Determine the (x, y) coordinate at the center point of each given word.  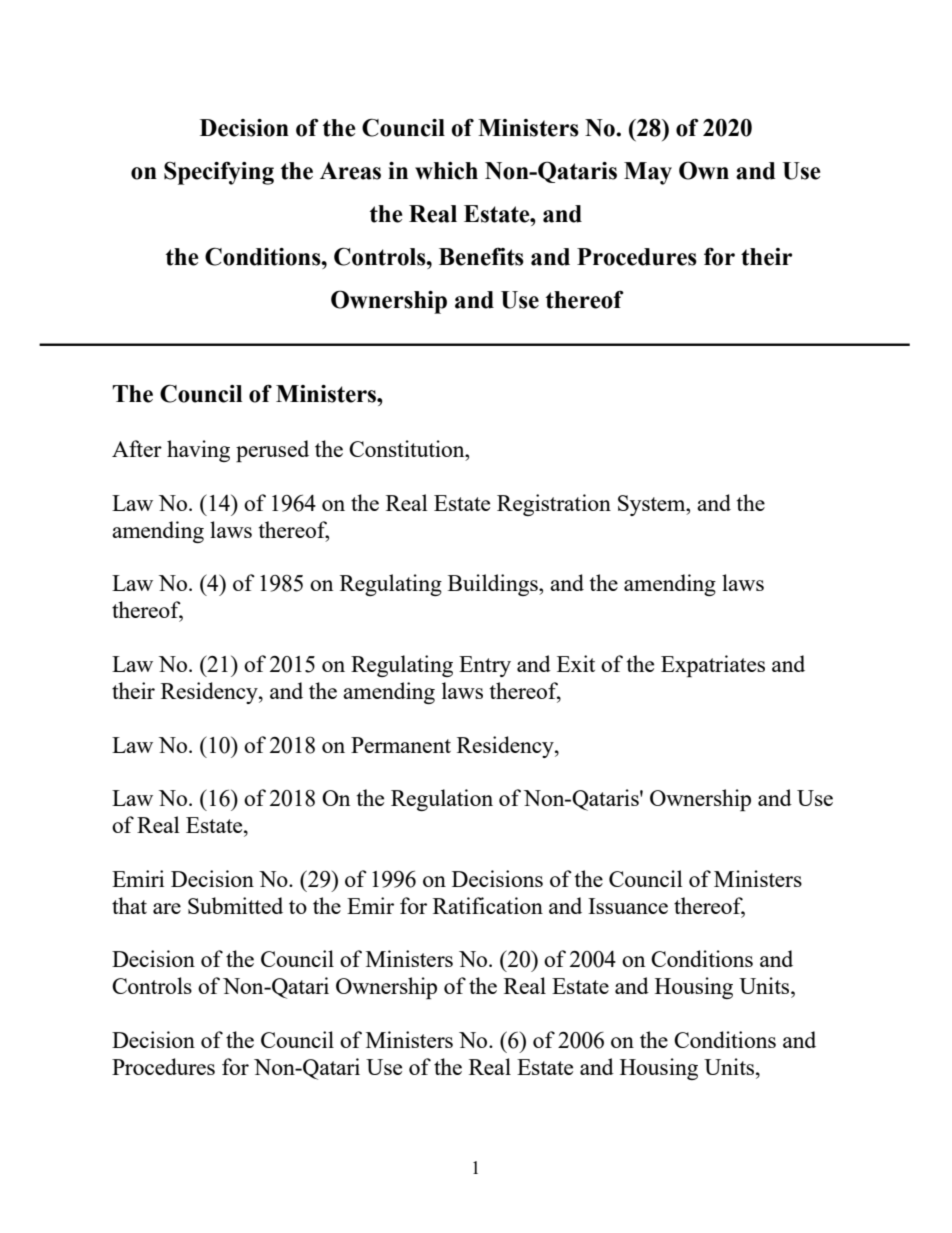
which (446, 171)
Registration (554, 505)
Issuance (628, 906)
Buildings (494, 585)
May (648, 173)
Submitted (235, 905)
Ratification (488, 905)
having (198, 451)
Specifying (219, 173)
